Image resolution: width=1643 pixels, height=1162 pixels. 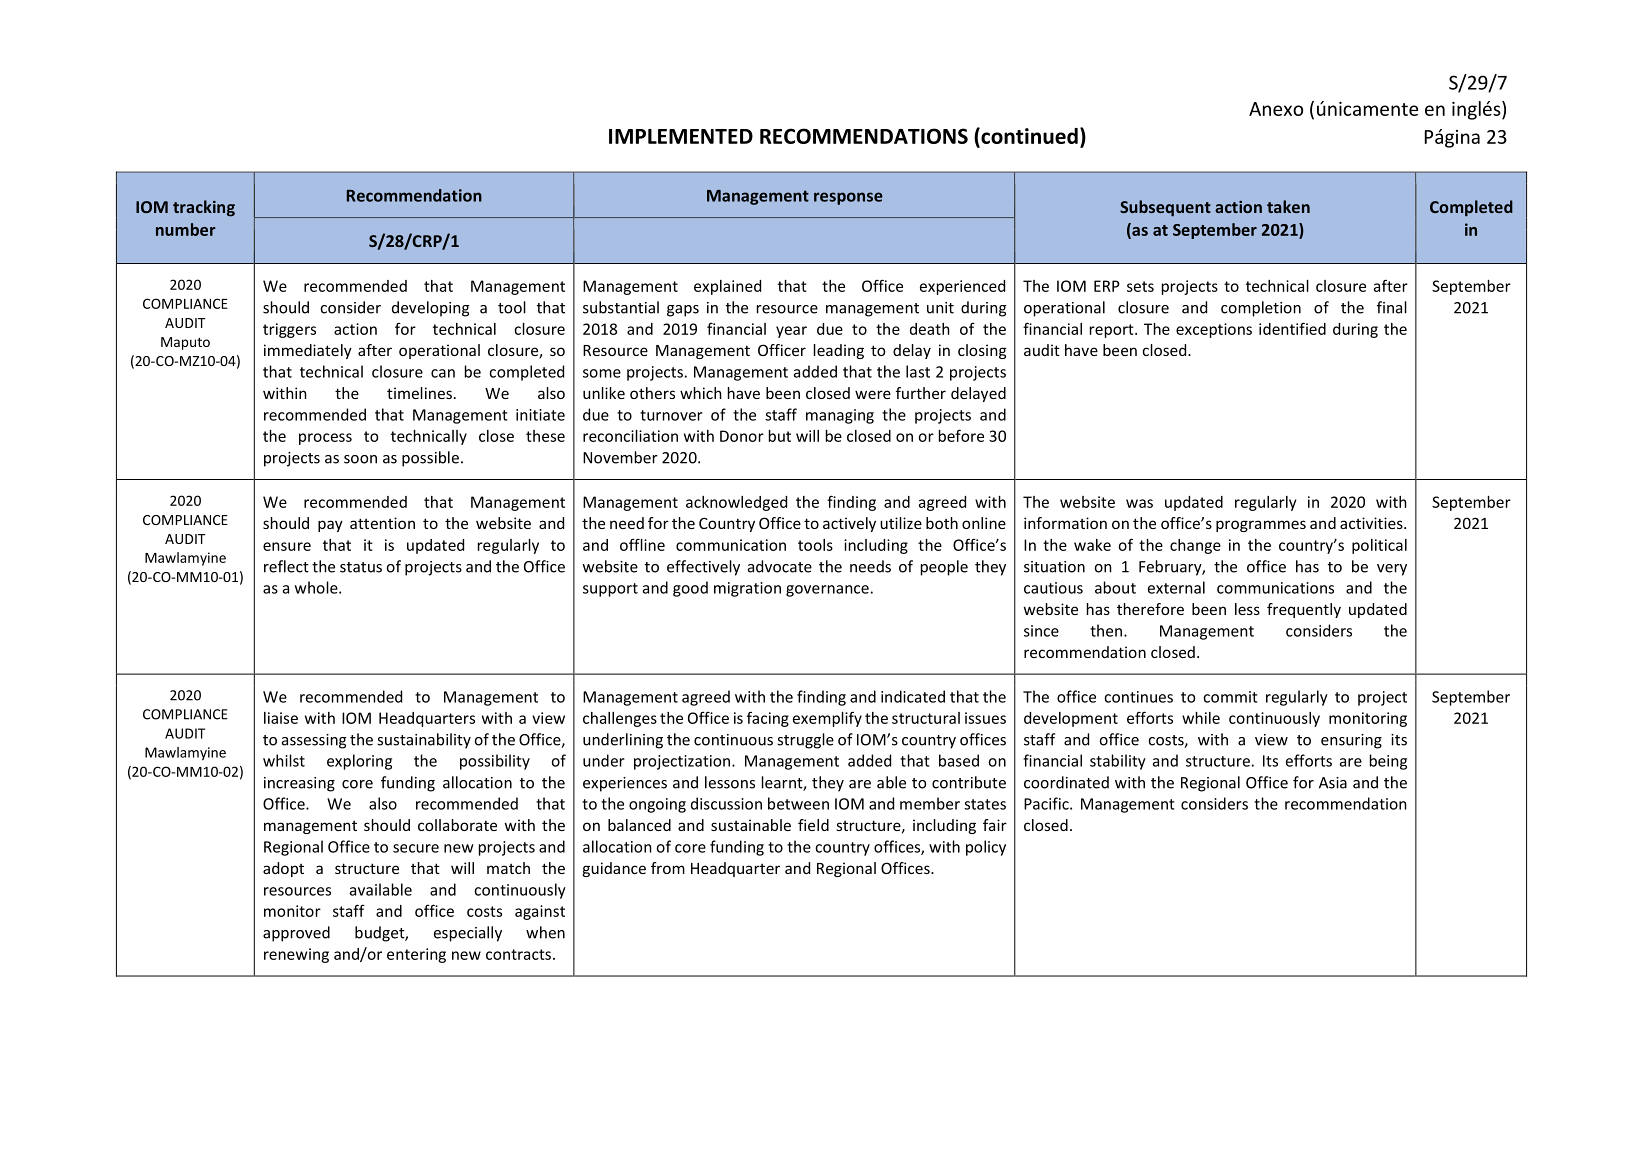 I want to click on from, so click(x=668, y=868).
